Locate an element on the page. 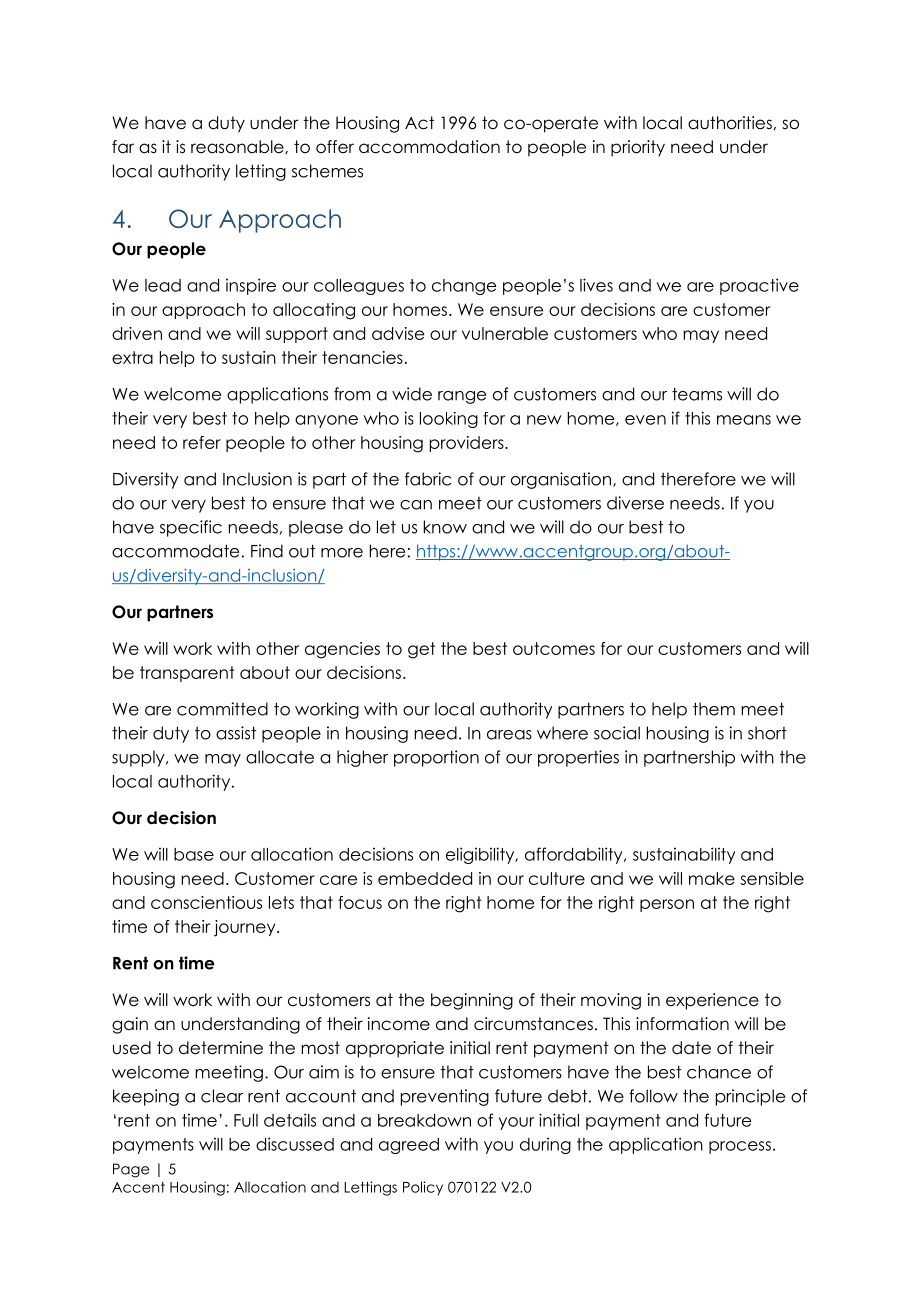  accommodation is located at coordinates (429, 147).
